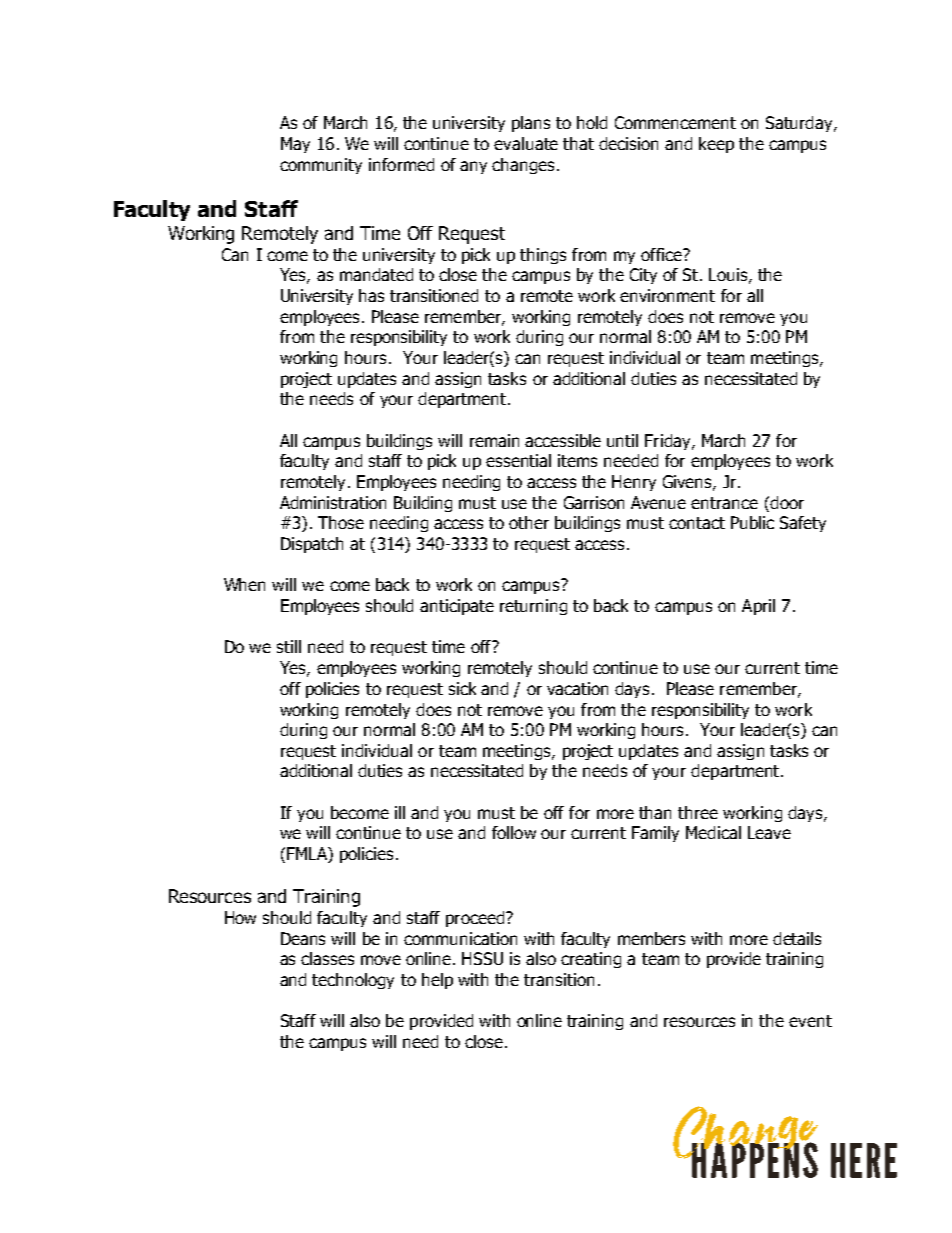  What do you see at coordinates (698, 812) in the screenshot?
I see `three` at bounding box center [698, 812].
